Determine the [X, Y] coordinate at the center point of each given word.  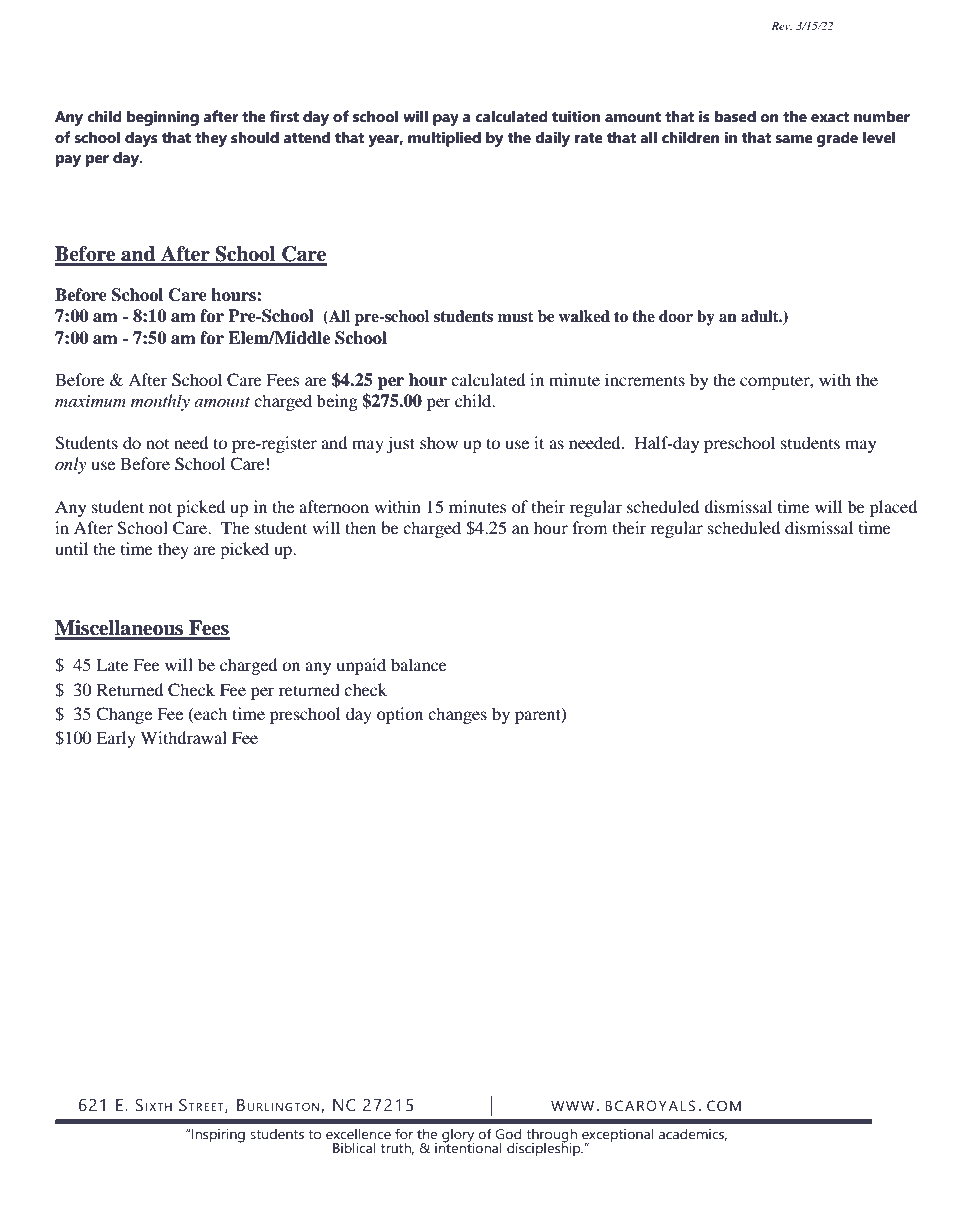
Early [116, 739]
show [439, 442]
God [508, 1134]
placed [893, 508]
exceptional [618, 1137]
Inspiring [218, 1136]
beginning [163, 118]
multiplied [444, 139]
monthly [160, 402]
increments [645, 379]
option [400, 715]
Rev [782, 26]
